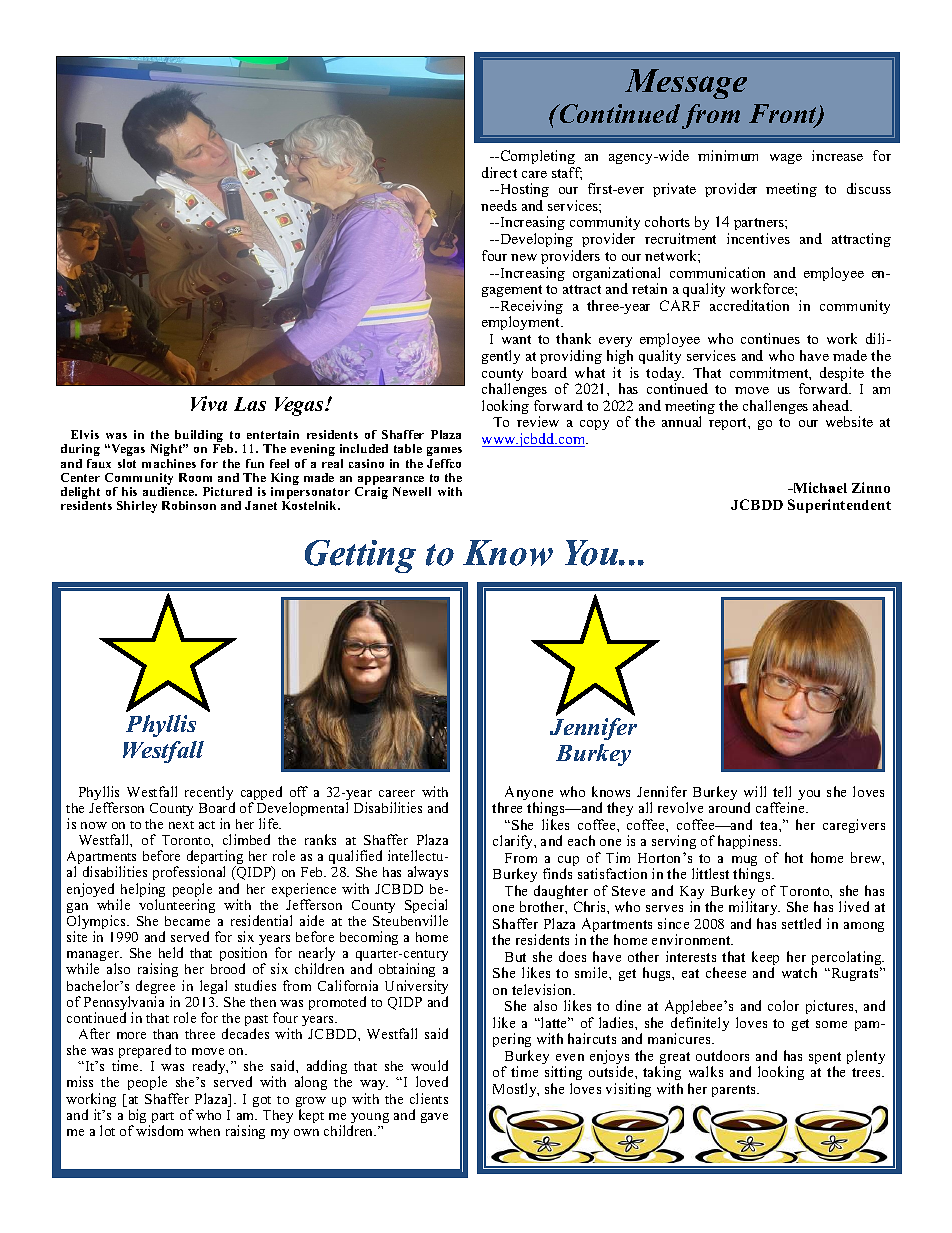 The height and width of the page is (1233, 952). I want to click on clients, so click(429, 1098).
